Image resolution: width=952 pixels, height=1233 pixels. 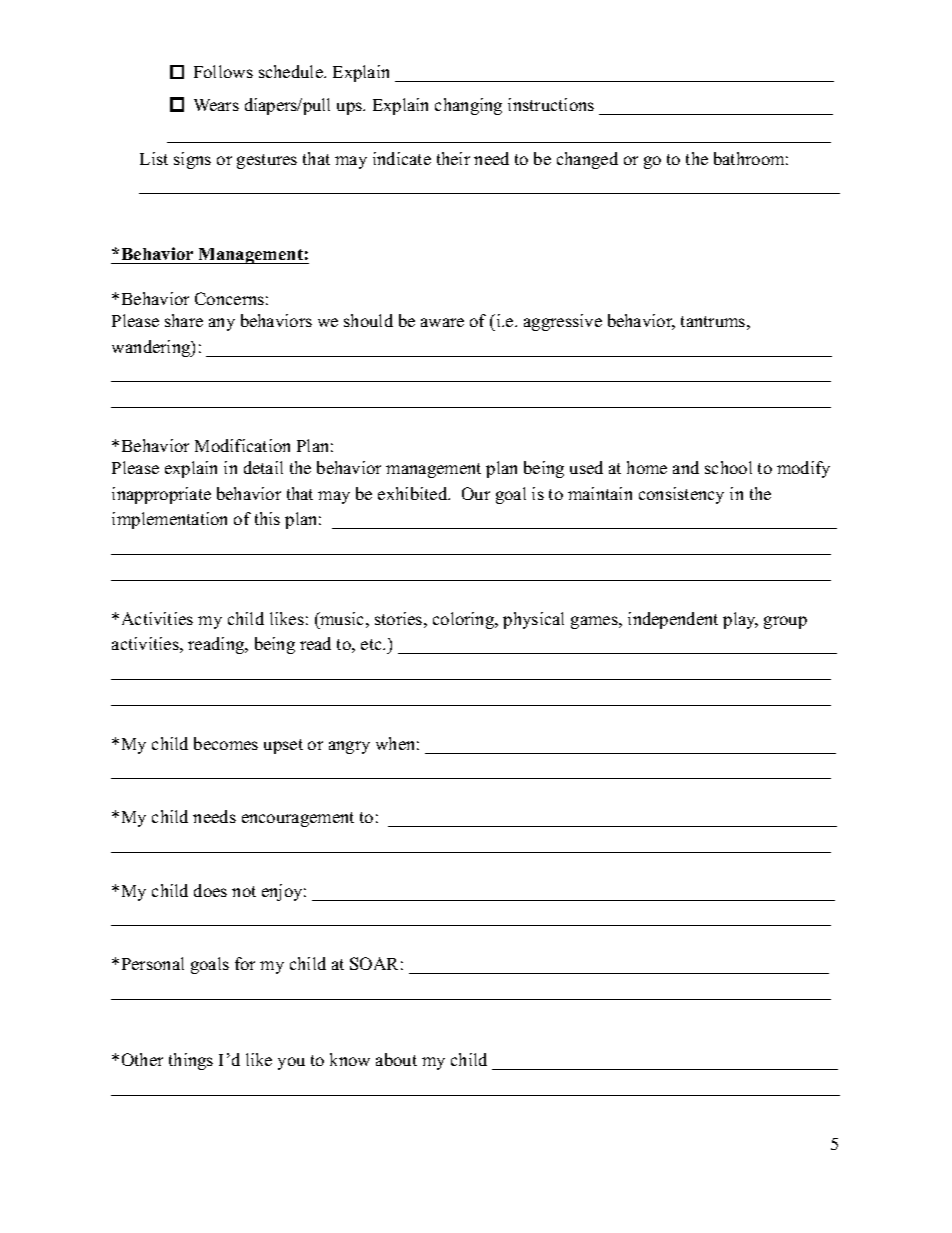 I want to click on coloring, so click(x=464, y=620).
